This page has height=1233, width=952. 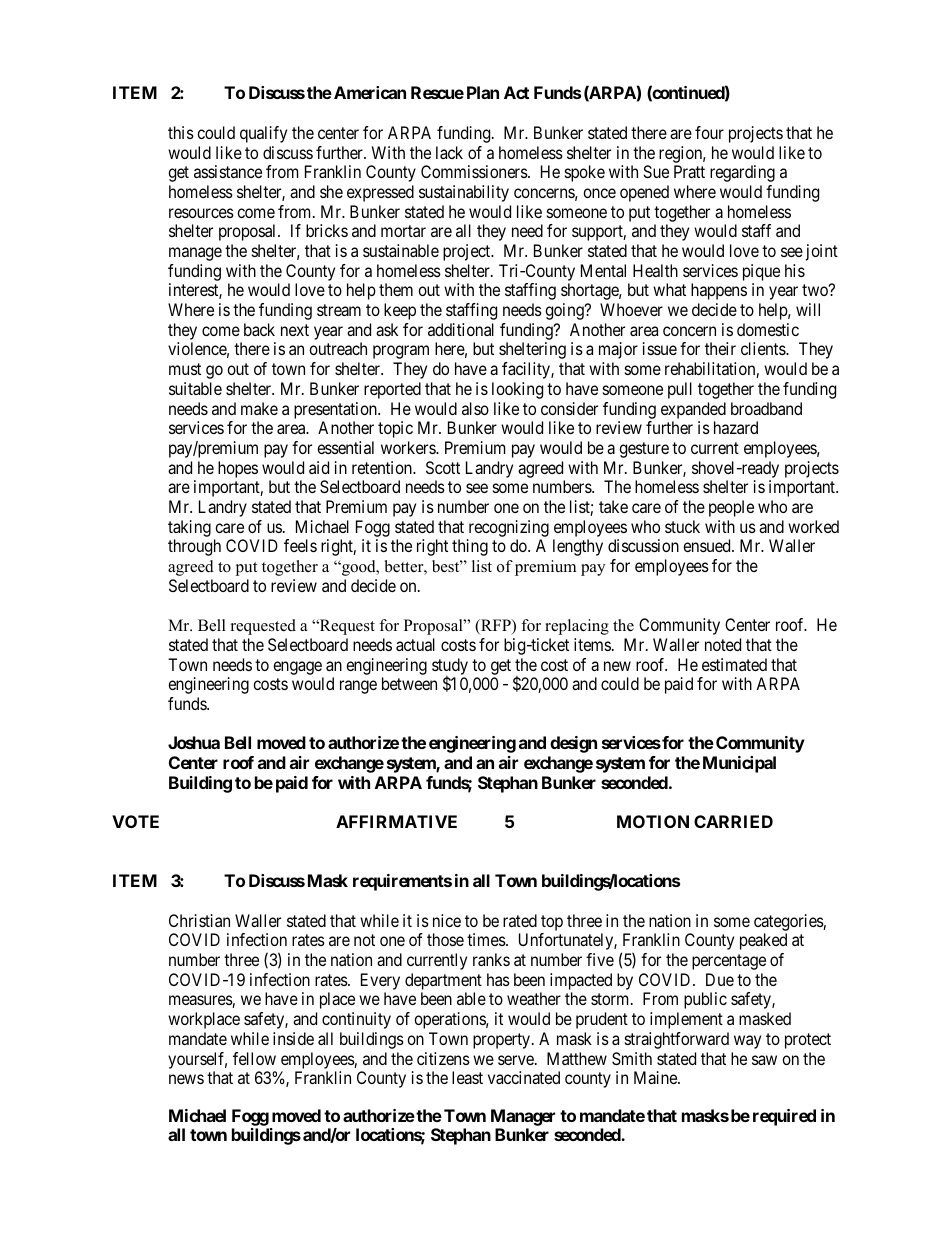 I want to click on four, so click(x=709, y=132).
